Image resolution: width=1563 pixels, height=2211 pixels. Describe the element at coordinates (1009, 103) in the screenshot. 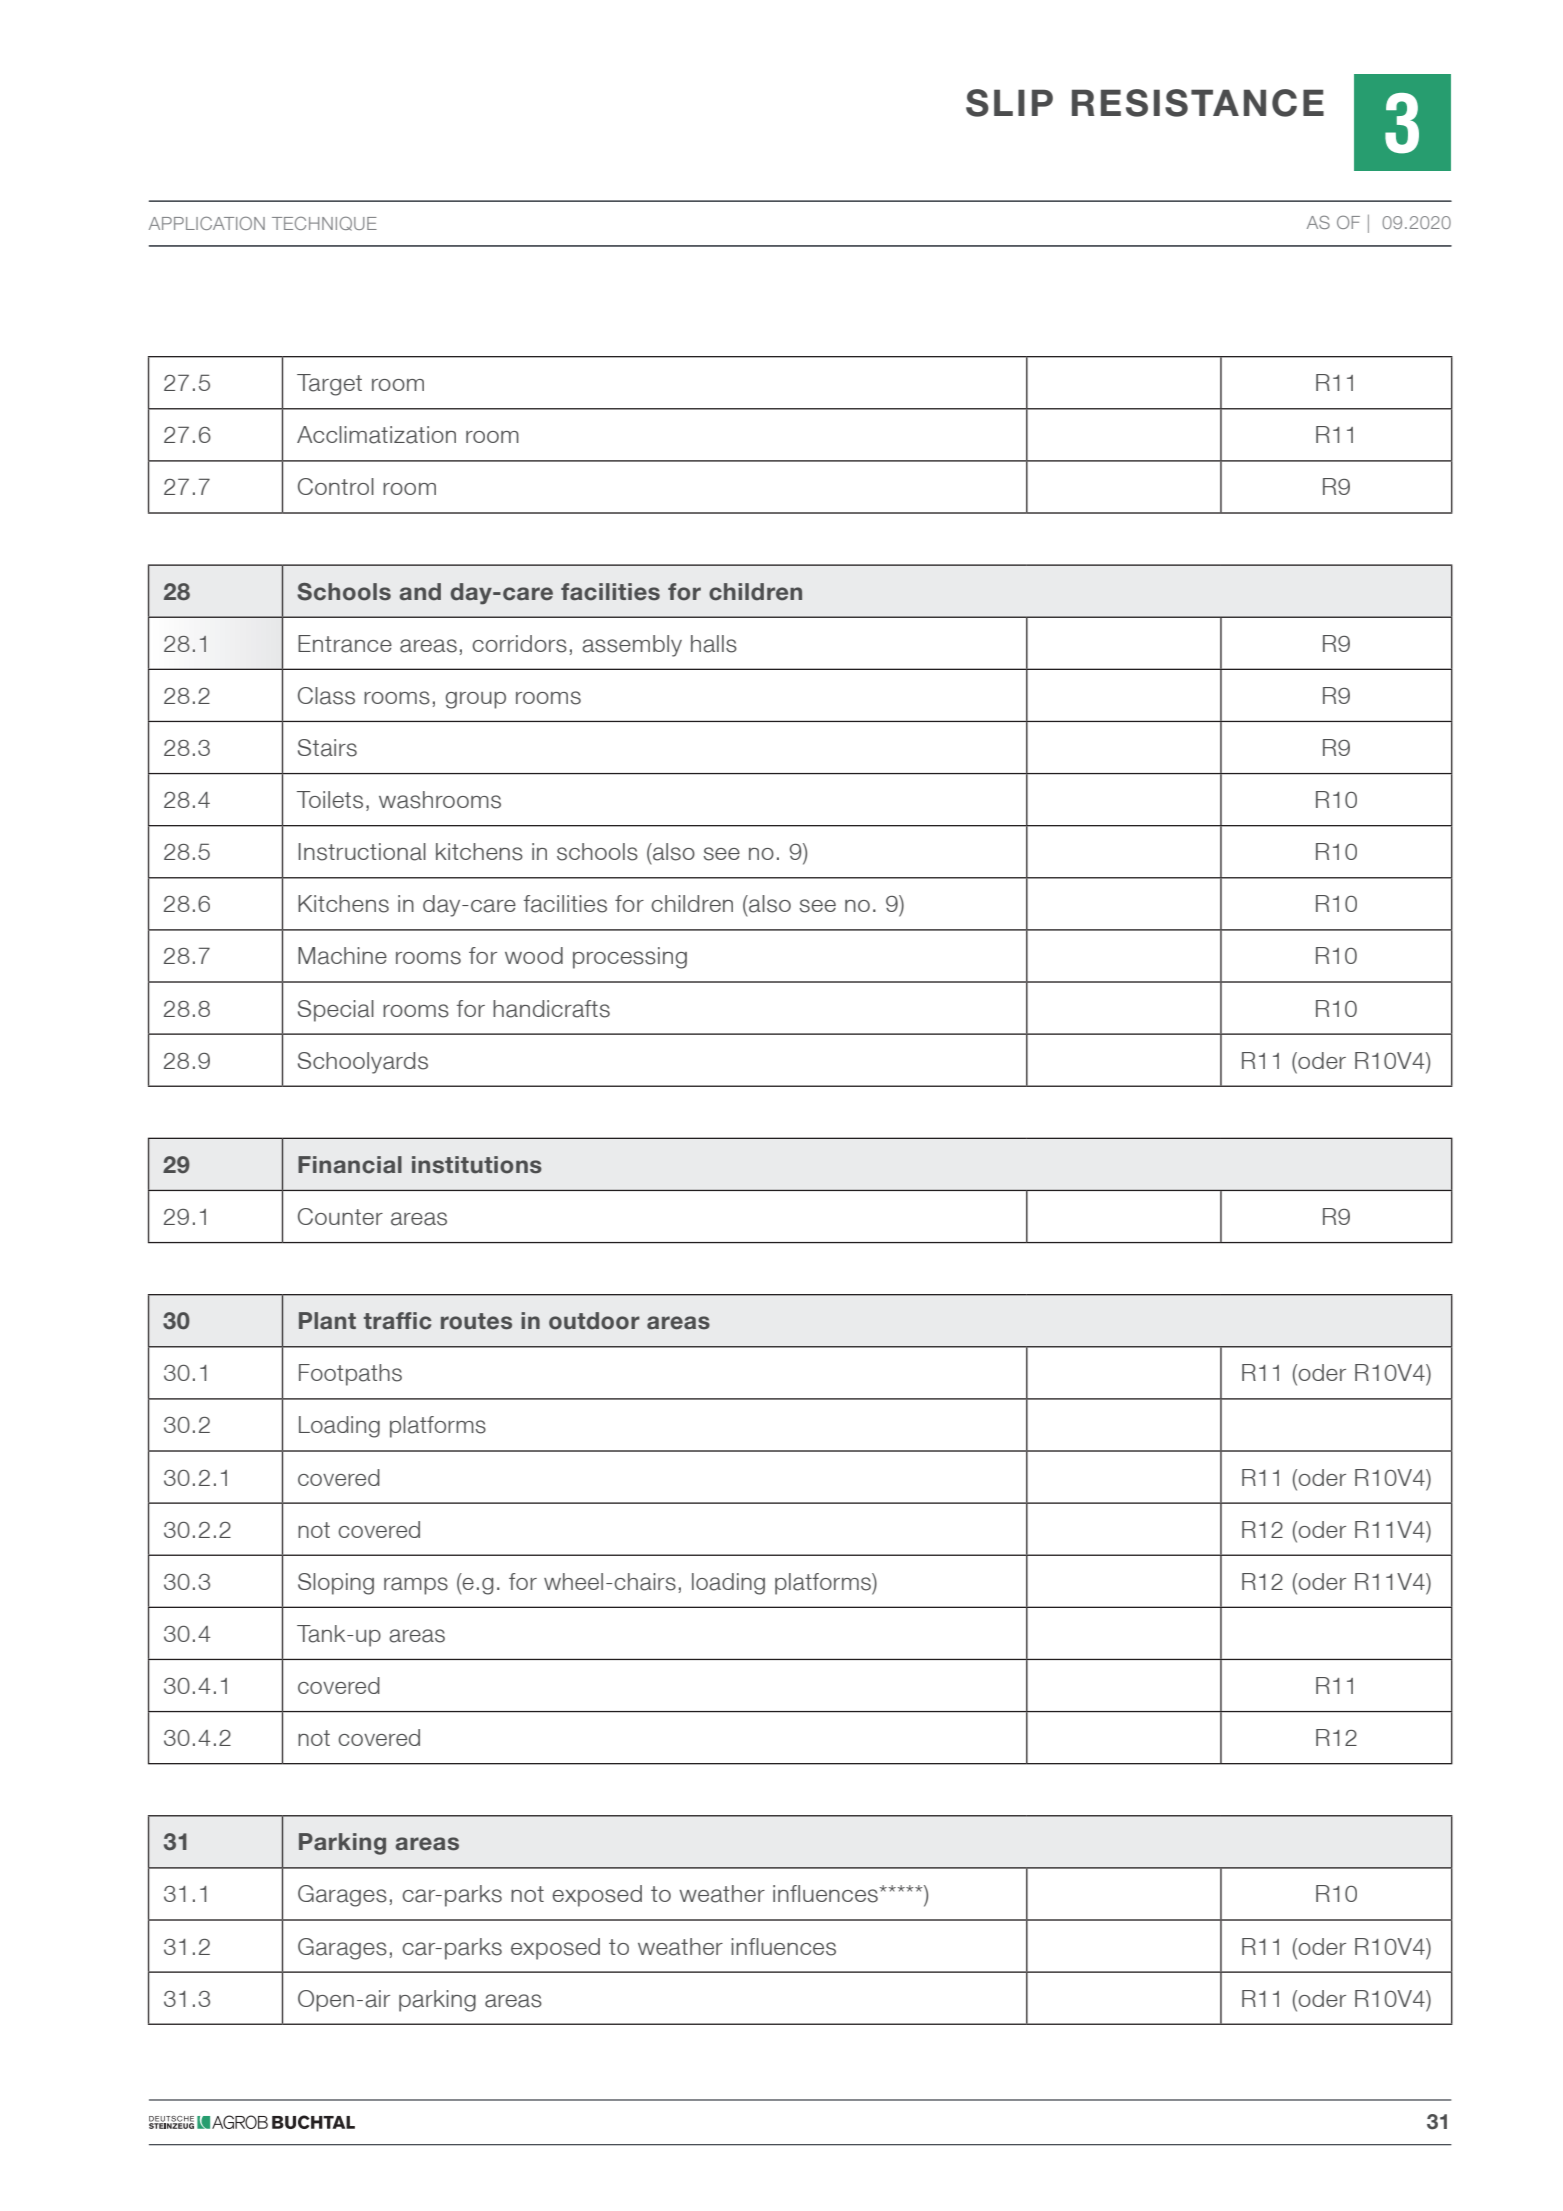

I see `SLIP` at that location.
